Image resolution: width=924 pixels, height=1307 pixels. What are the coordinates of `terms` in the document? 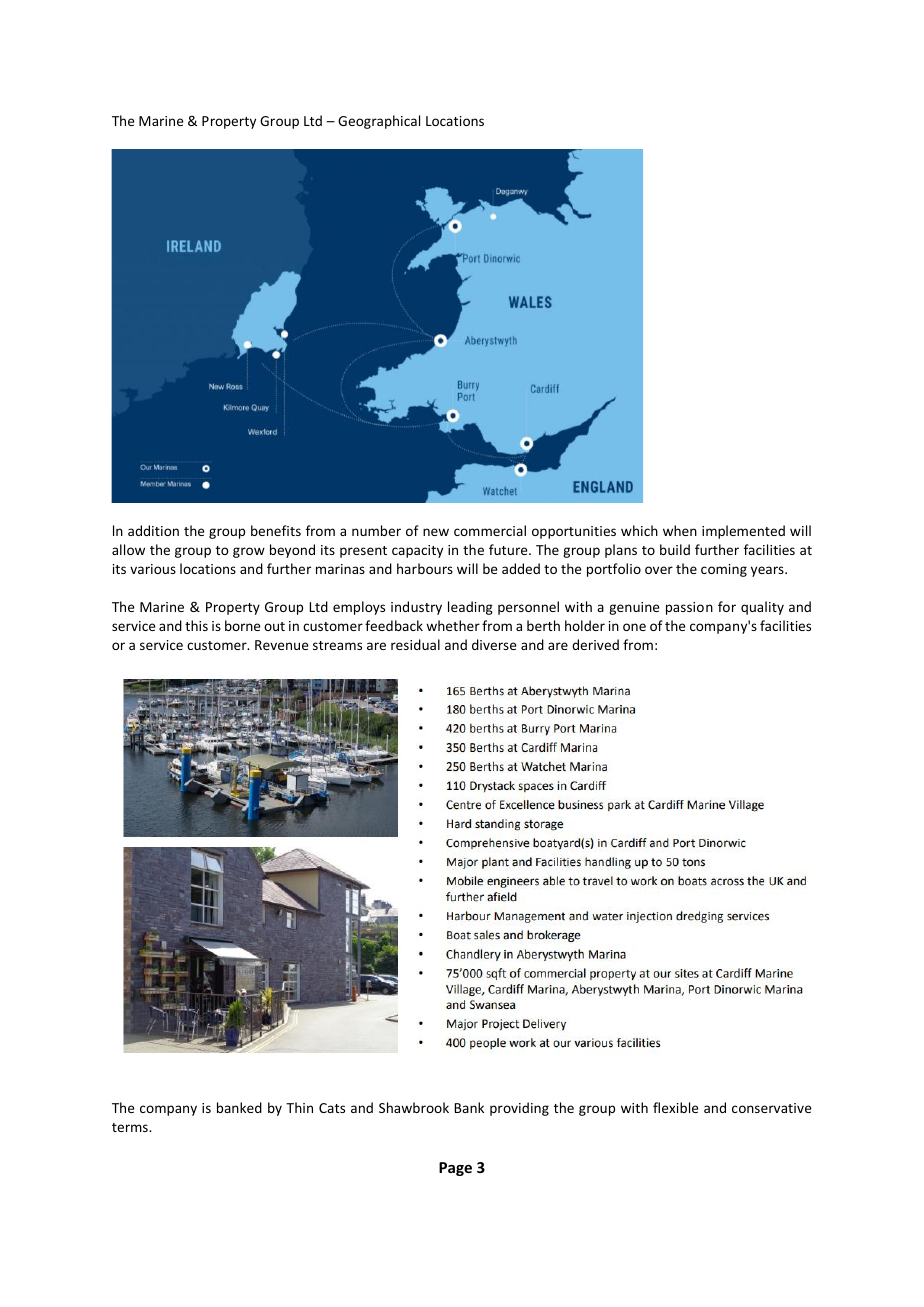 It's located at (131, 1127).
